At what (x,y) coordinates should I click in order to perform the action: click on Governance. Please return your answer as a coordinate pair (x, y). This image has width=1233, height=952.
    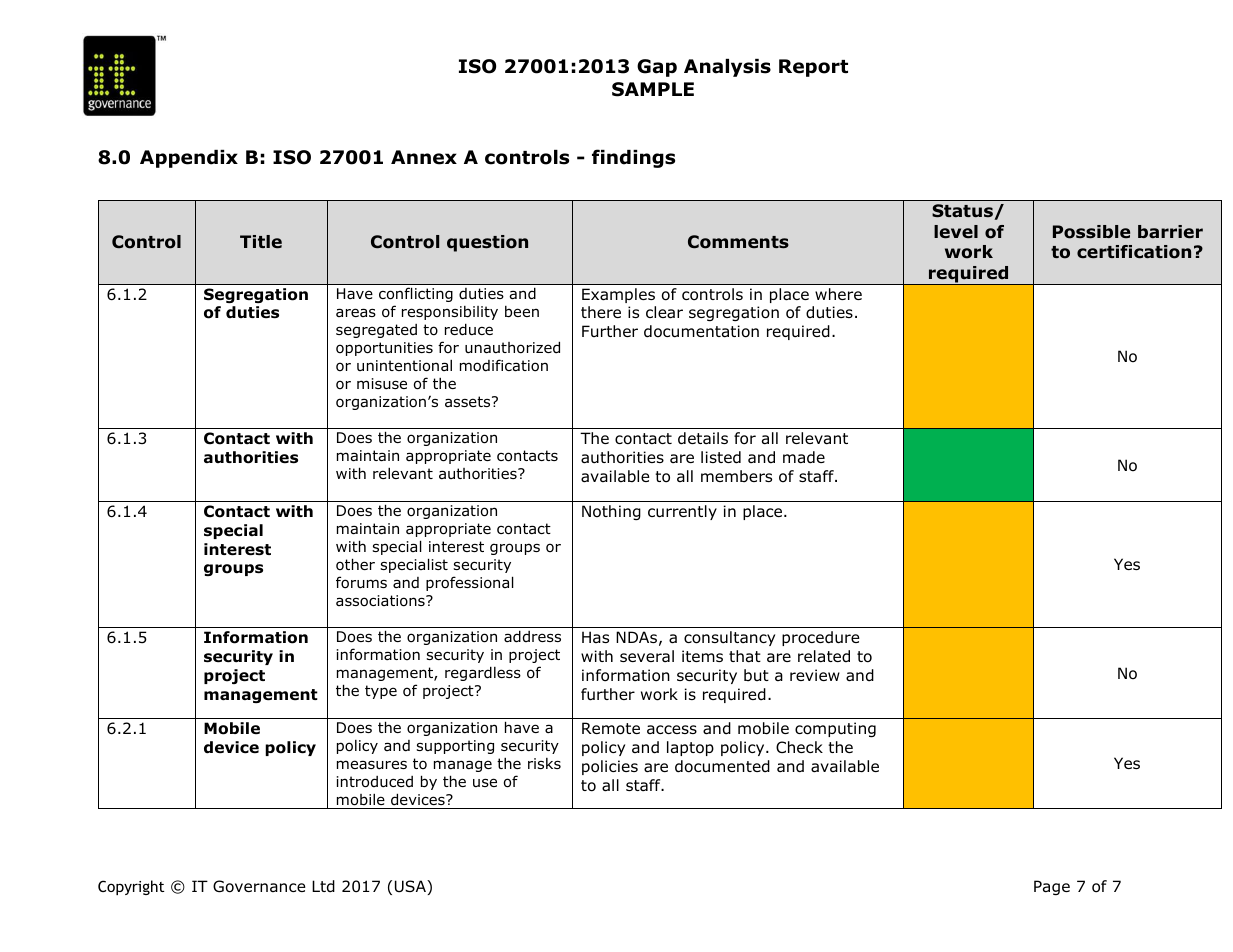
    Looking at the image, I should click on (259, 886).
